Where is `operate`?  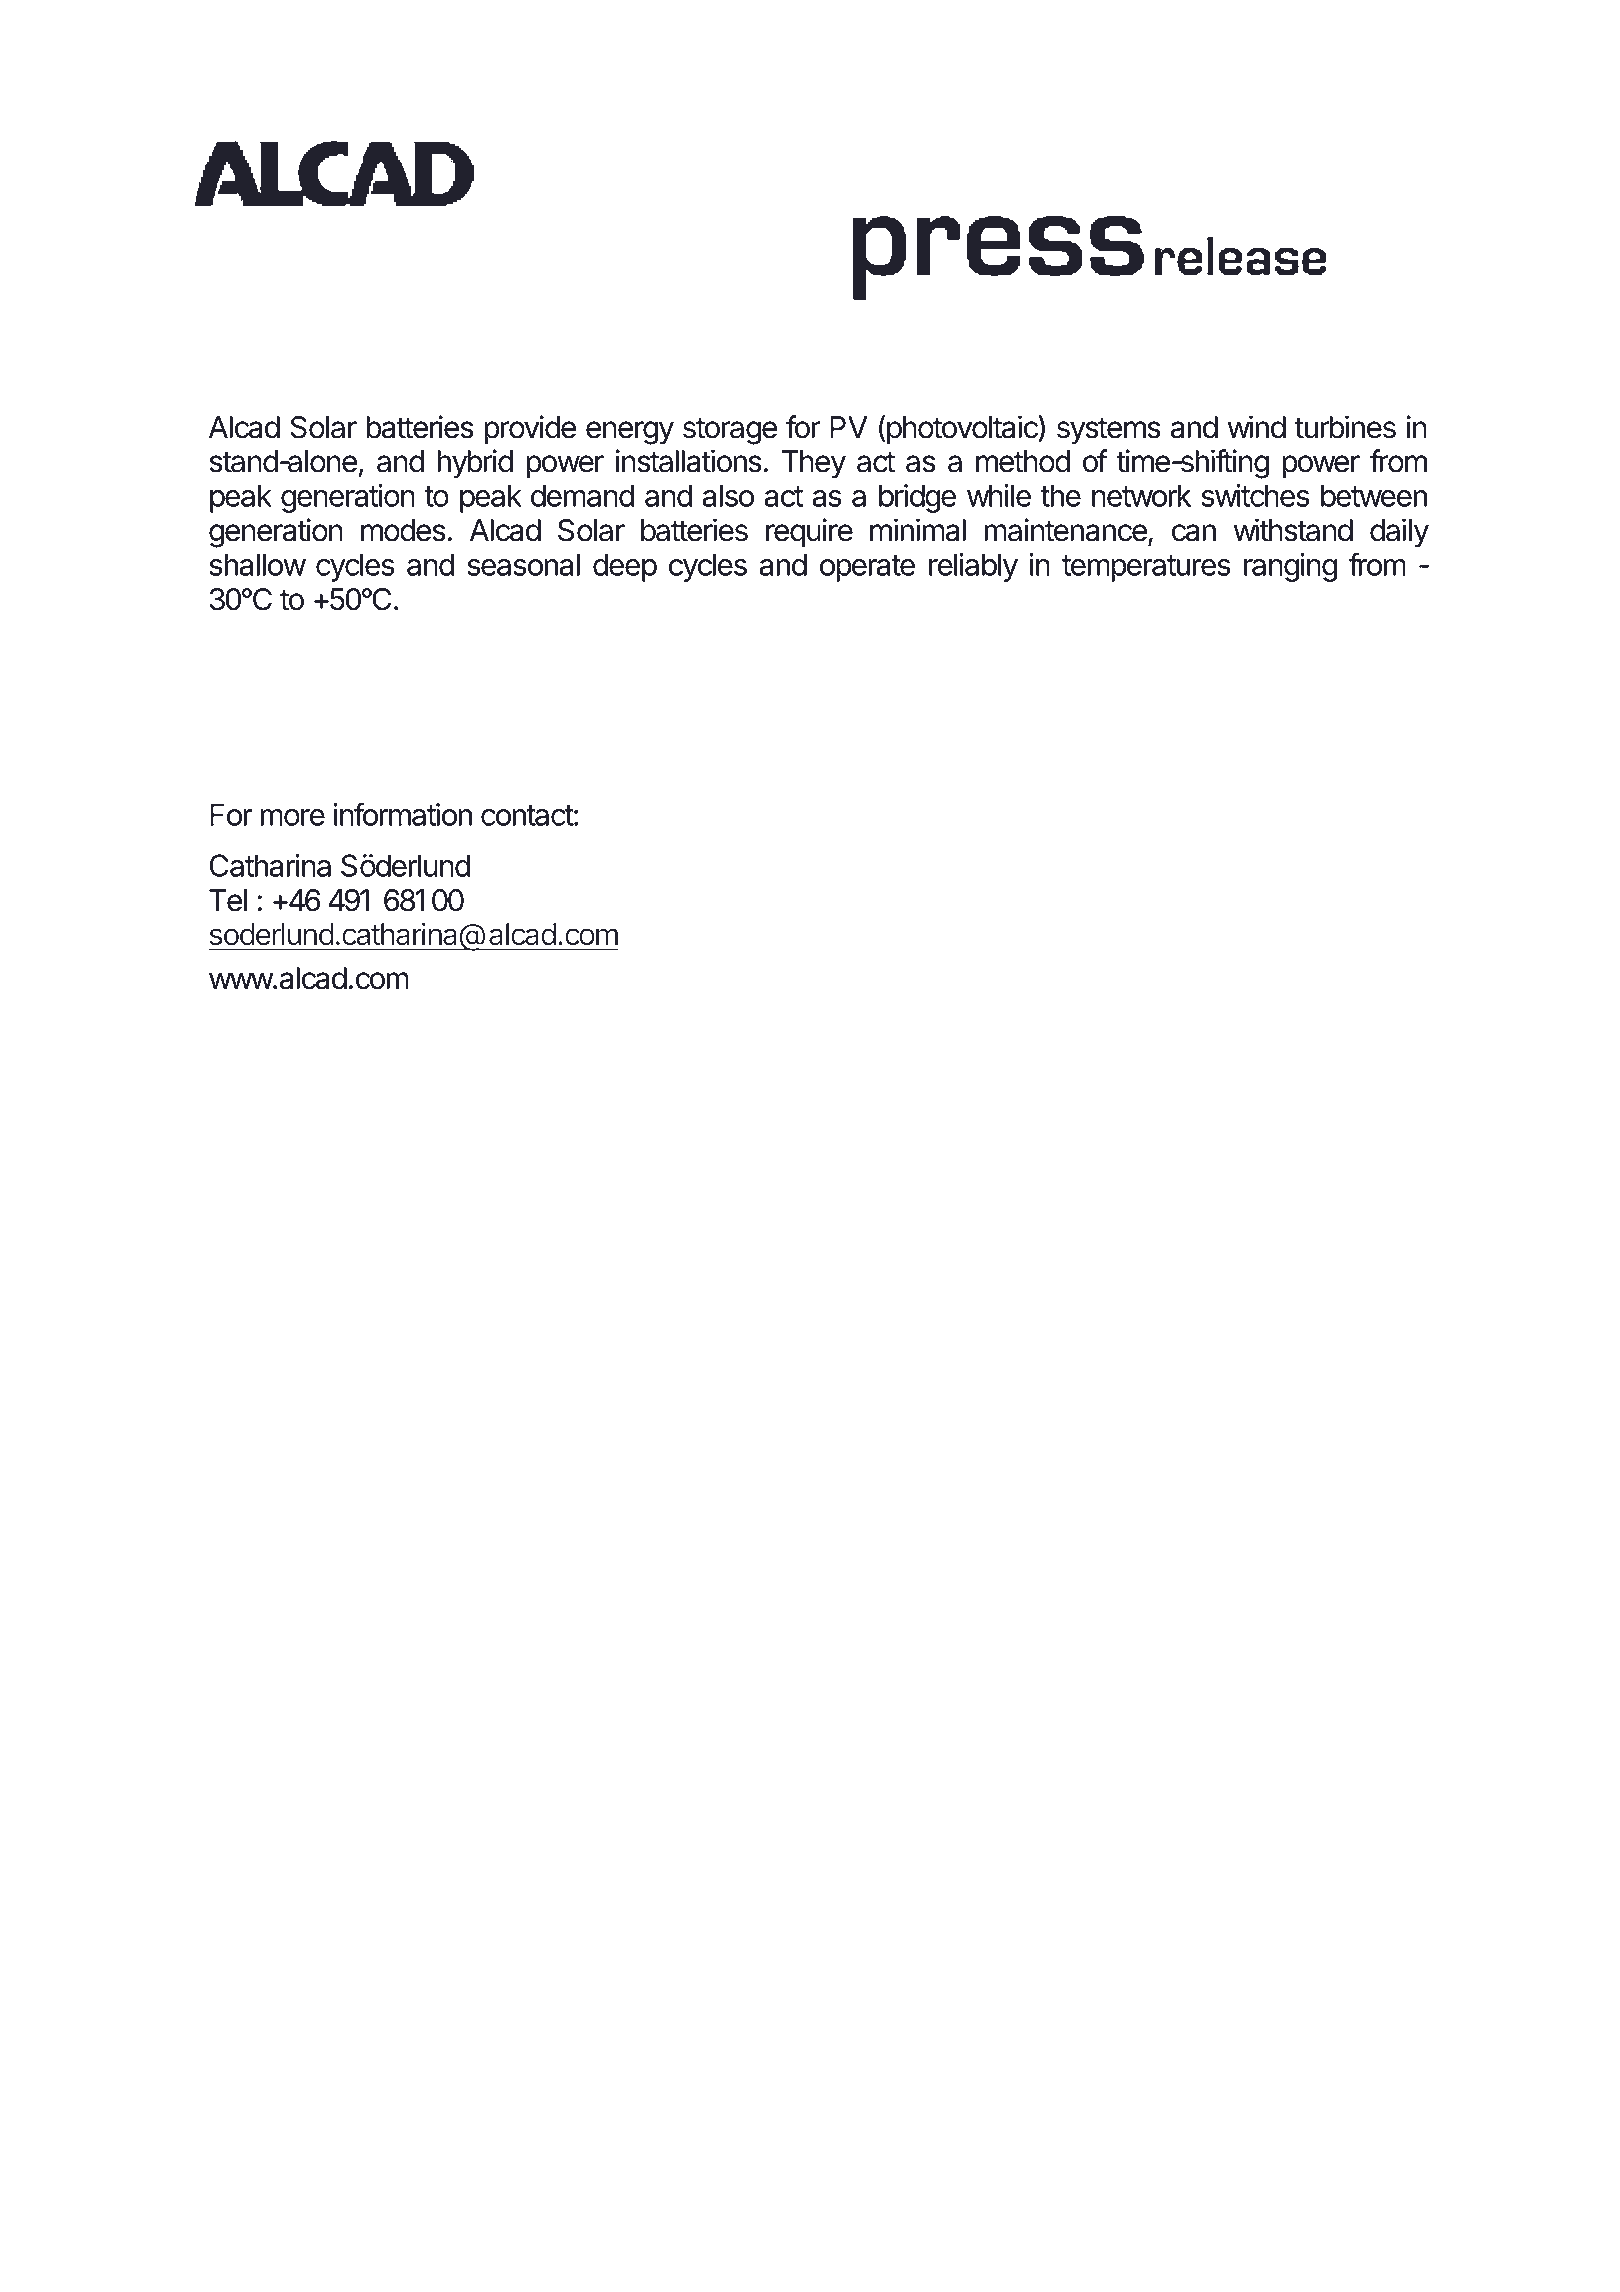
operate is located at coordinates (867, 568).
